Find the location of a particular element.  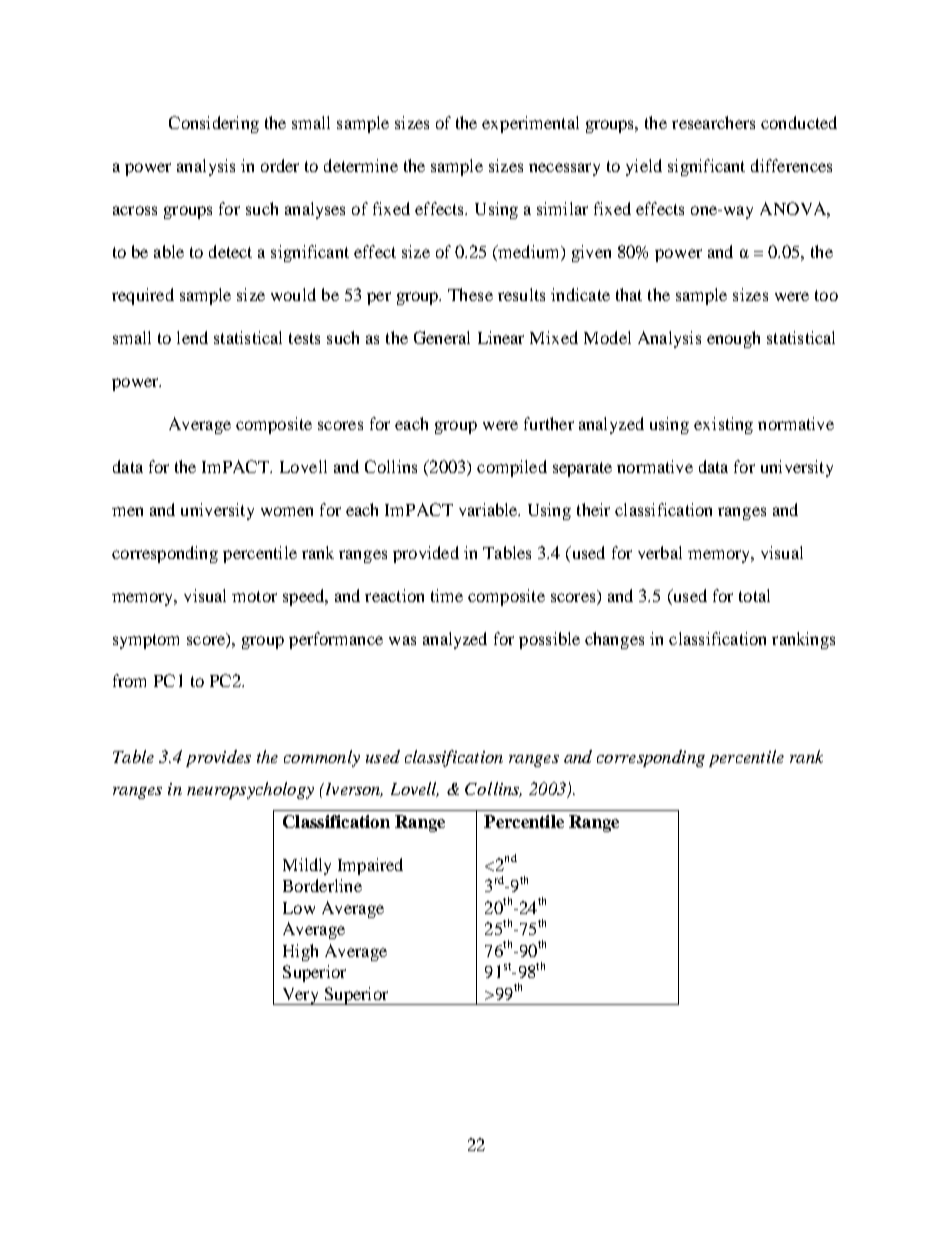

possible is located at coordinates (549, 640).
